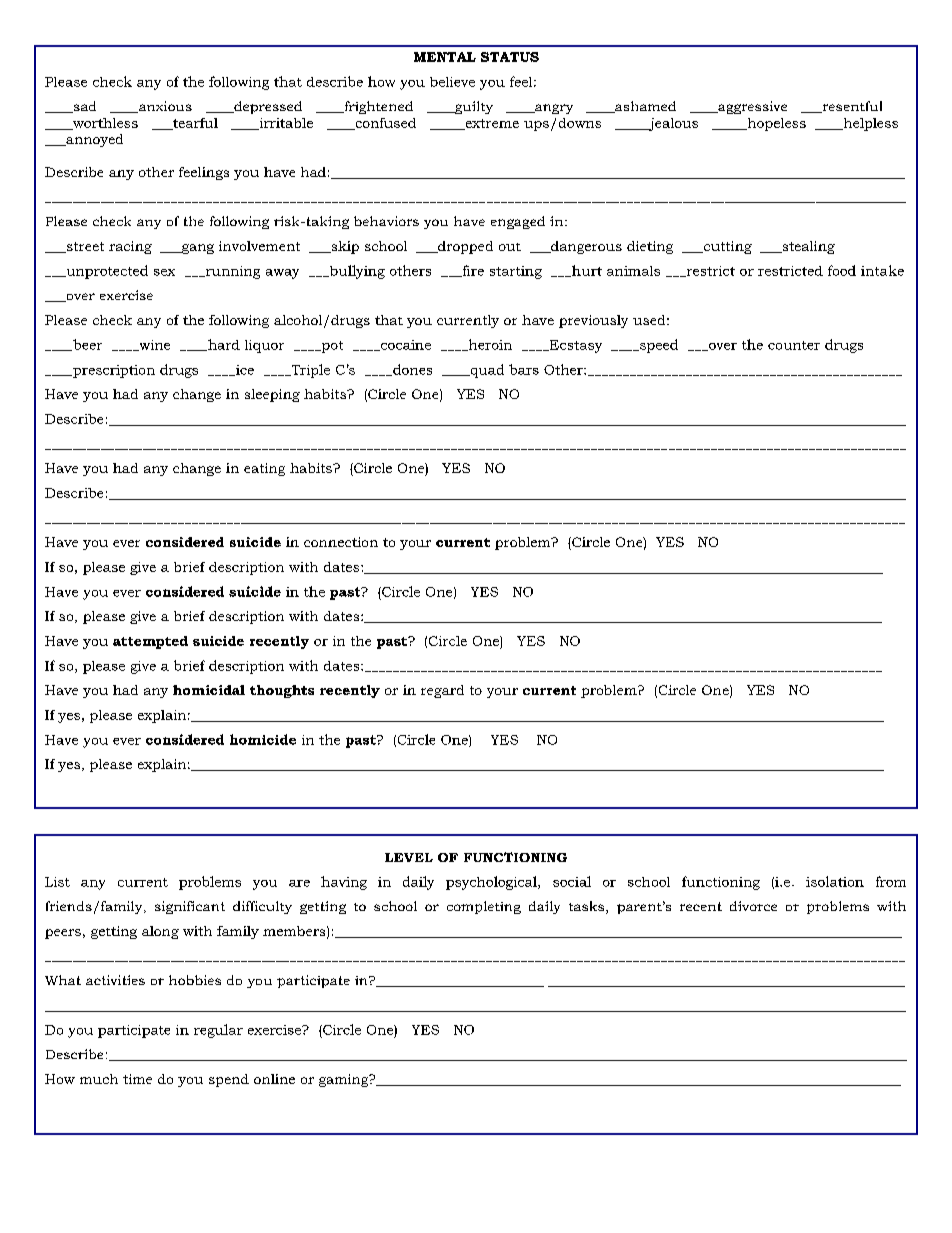 The image size is (952, 1233). Describe the element at coordinates (442, 691) in the image. I see `regard` at that location.
